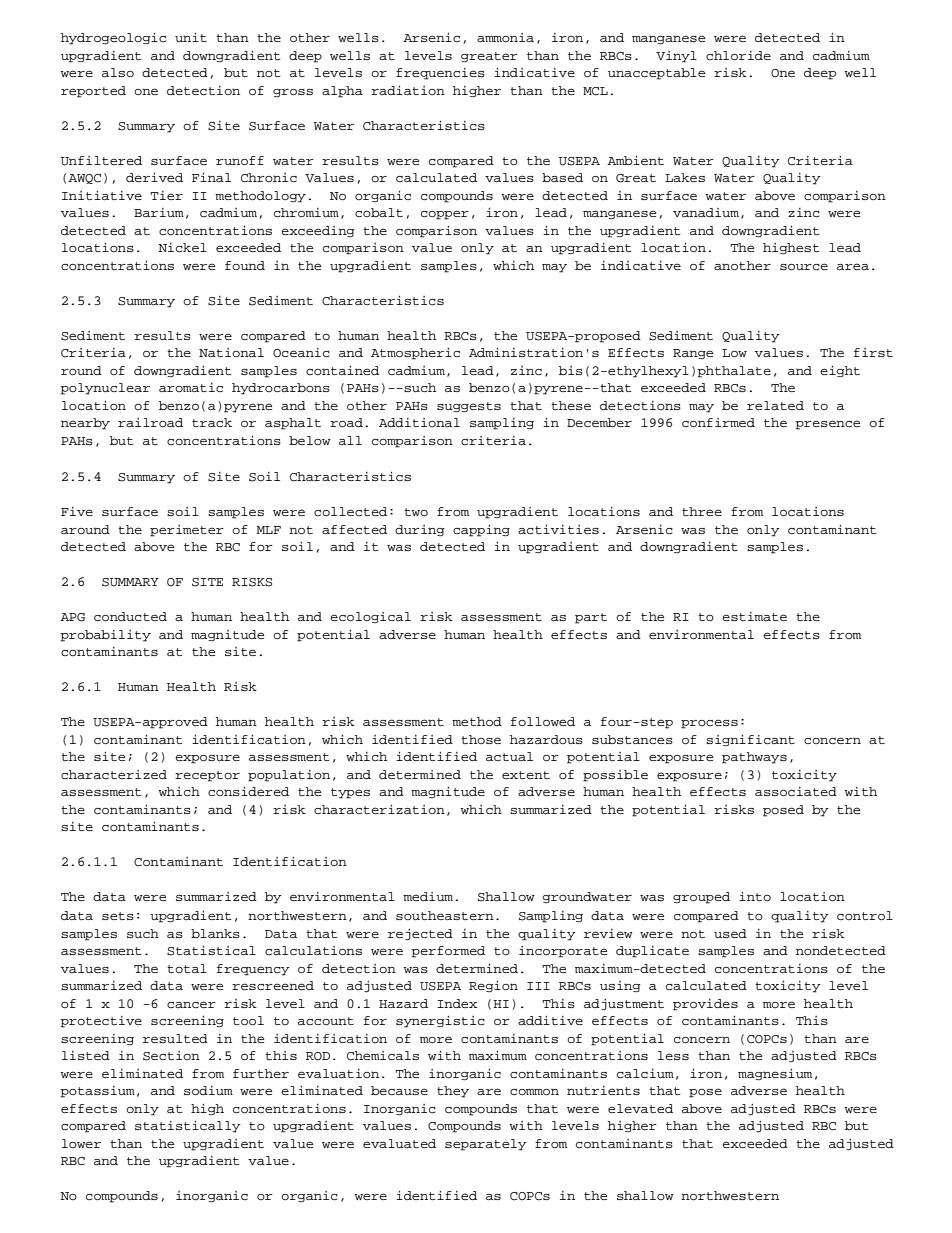  Describe the element at coordinates (453, 1092) in the document. I see `they` at that location.
